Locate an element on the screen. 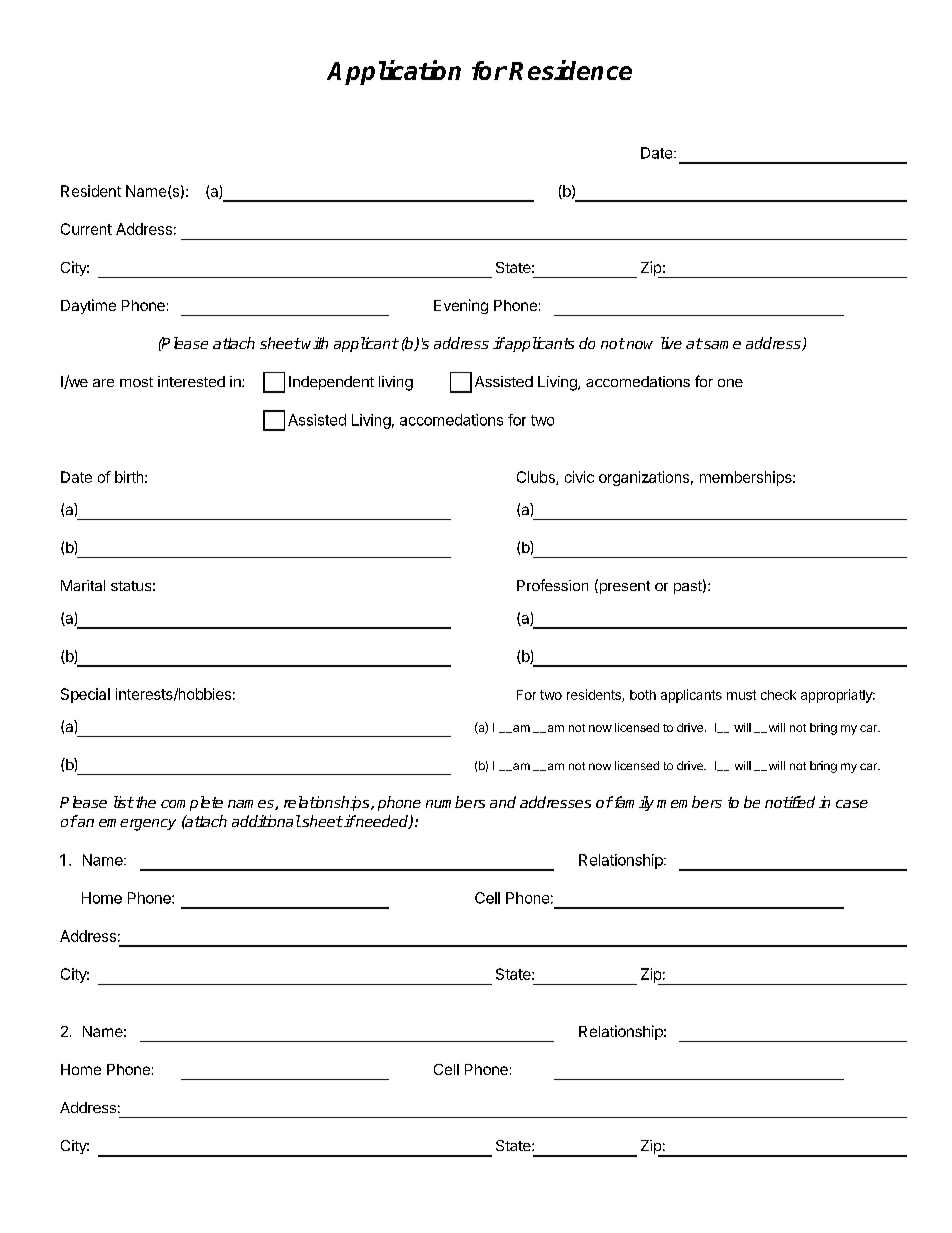  Marital is located at coordinates (83, 585).
